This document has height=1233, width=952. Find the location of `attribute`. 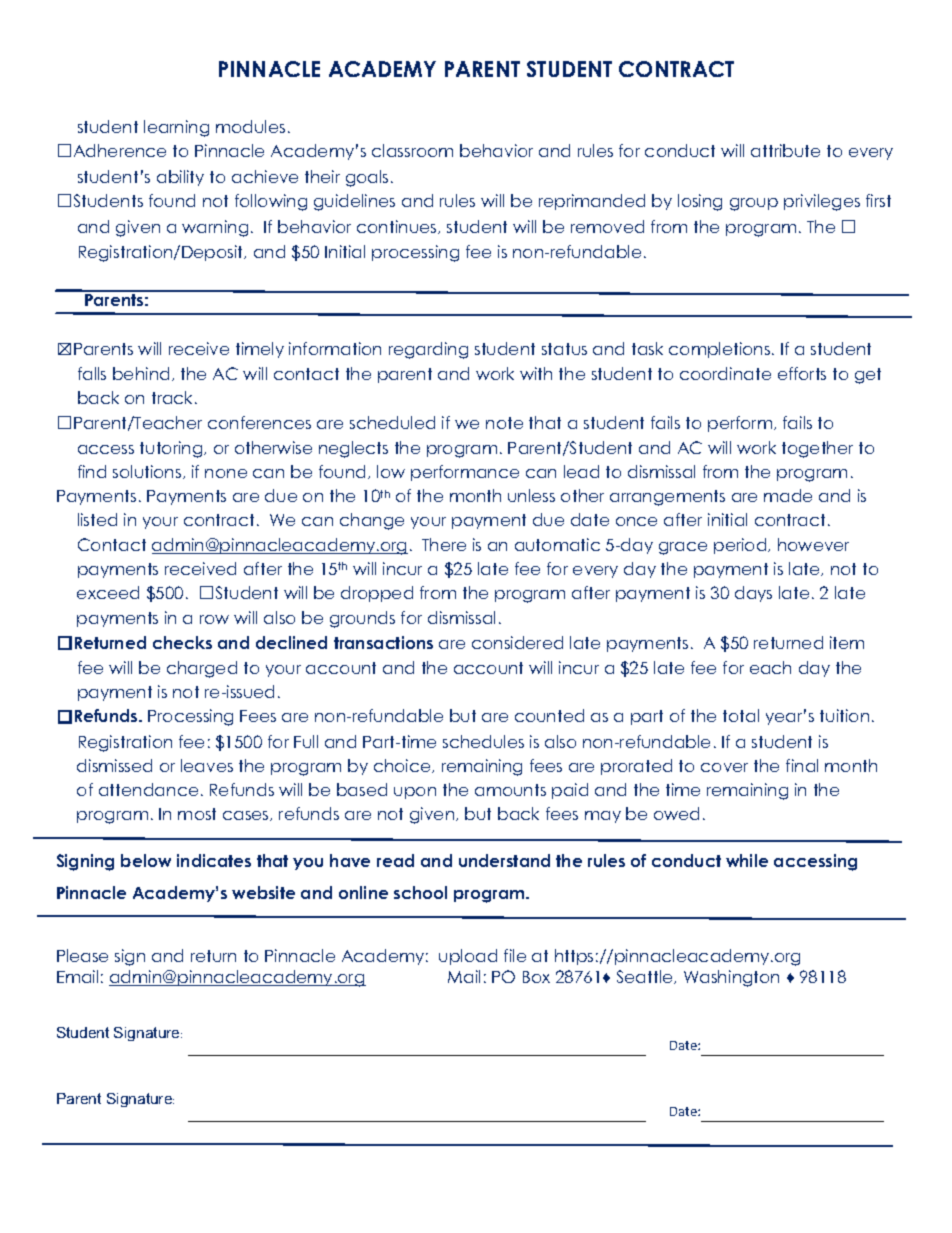

attribute is located at coordinates (785, 150).
